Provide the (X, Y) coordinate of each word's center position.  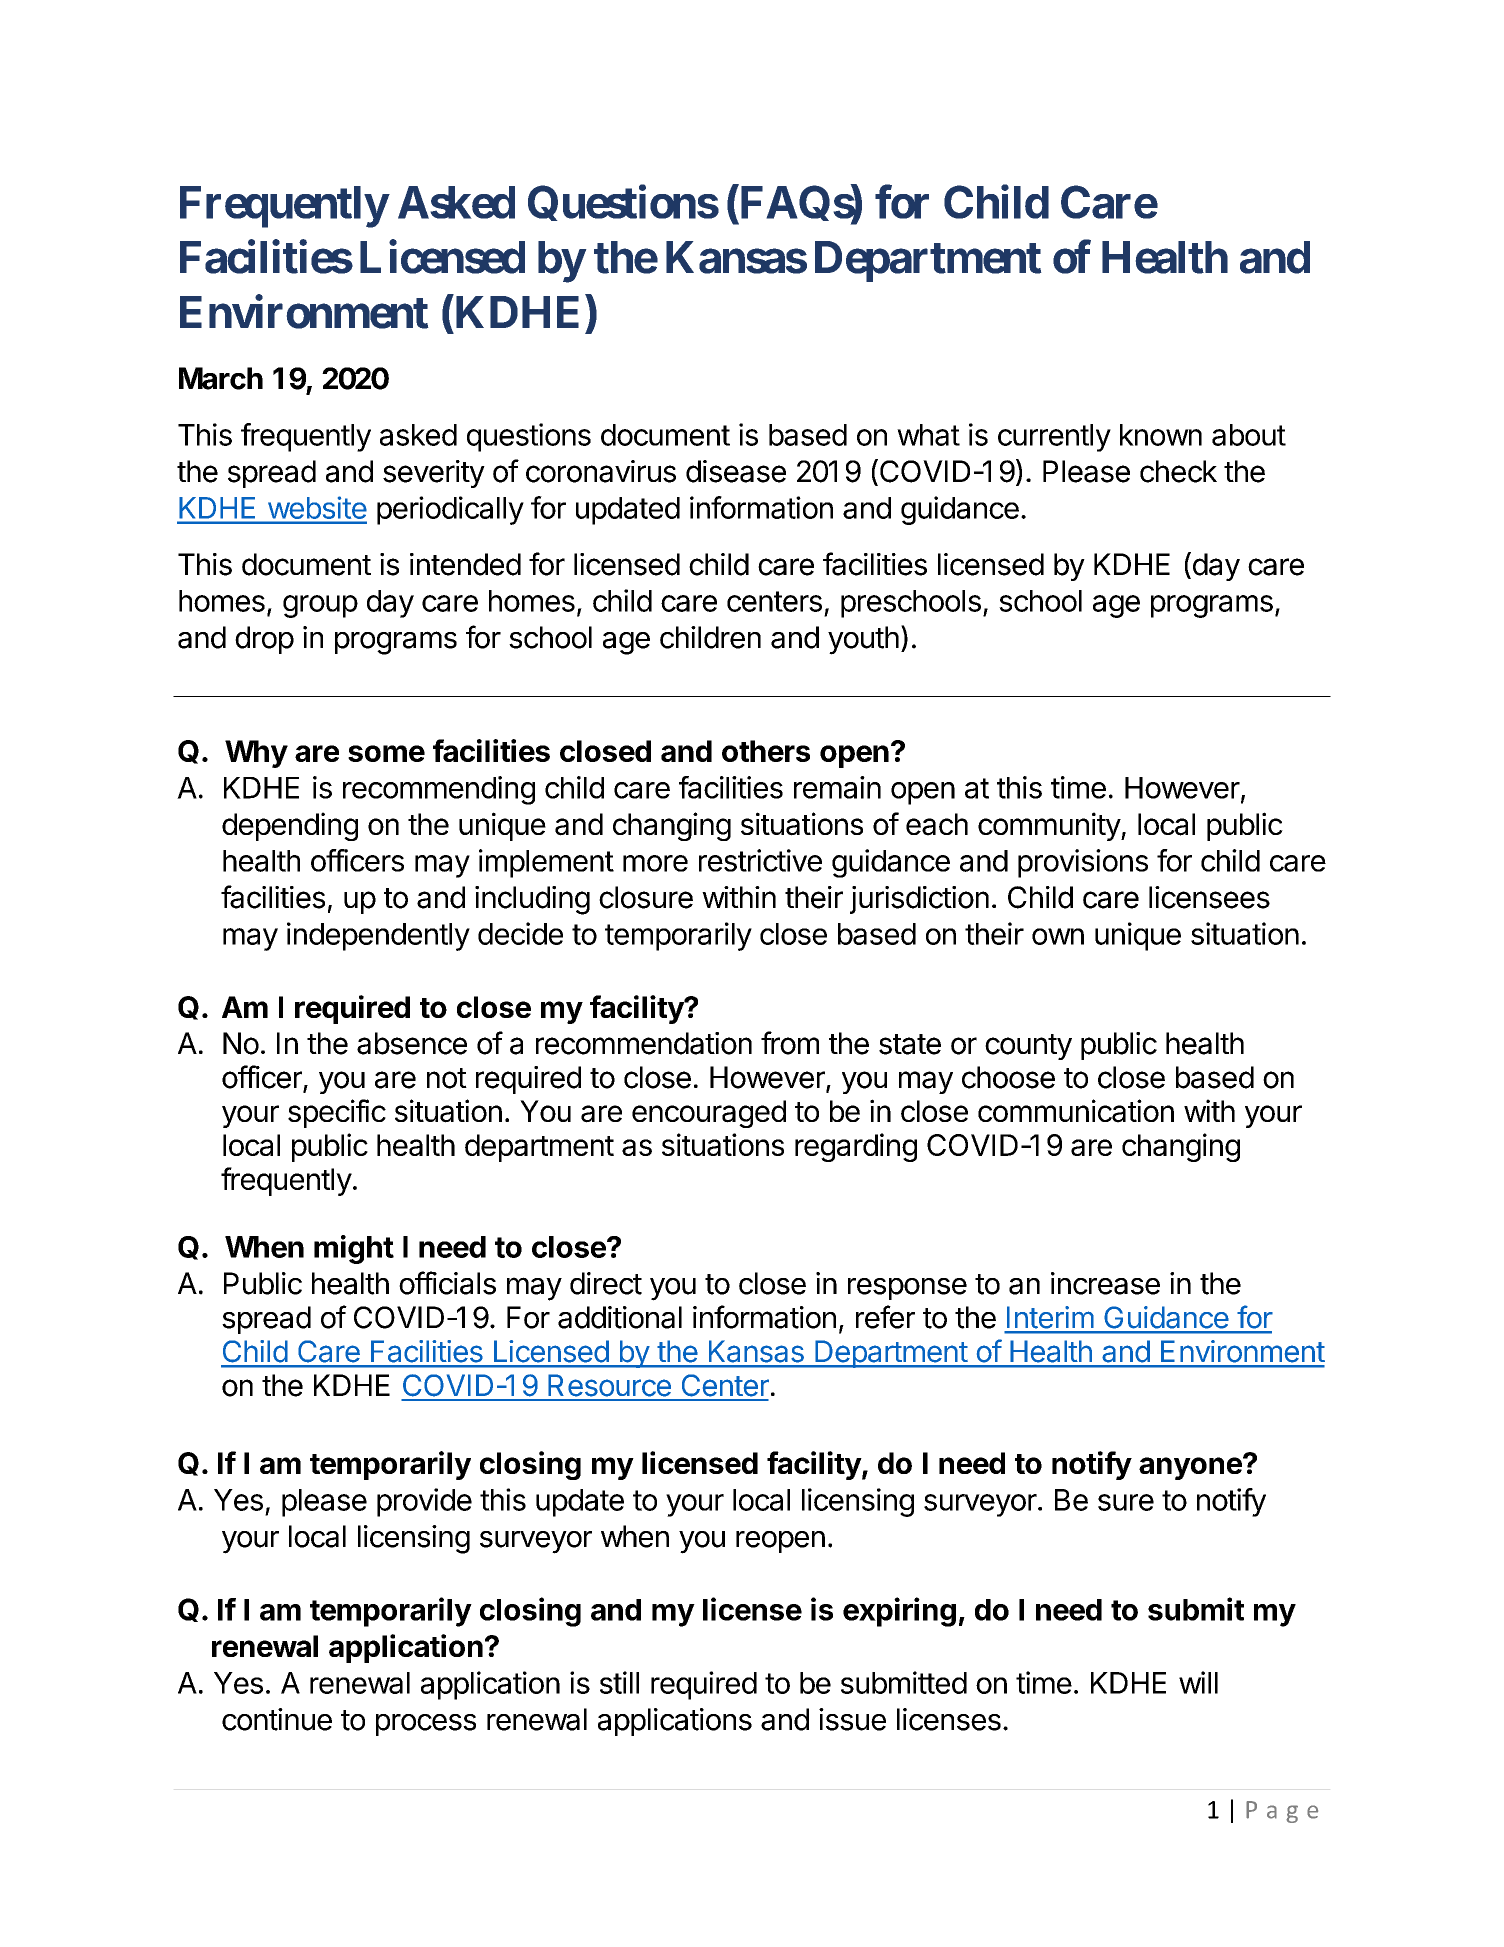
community (1050, 826)
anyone (1191, 1467)
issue (852, 1719)
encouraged (709, 1114)
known (1161, 435)
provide (424, 1502)
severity (434, 474)
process (426, 1725)
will (1198, 1682)
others (766, 751)
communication (1076, 1111)
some (386, 753)
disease (736, 471)
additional (620, 1317)
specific (337, 1113)
